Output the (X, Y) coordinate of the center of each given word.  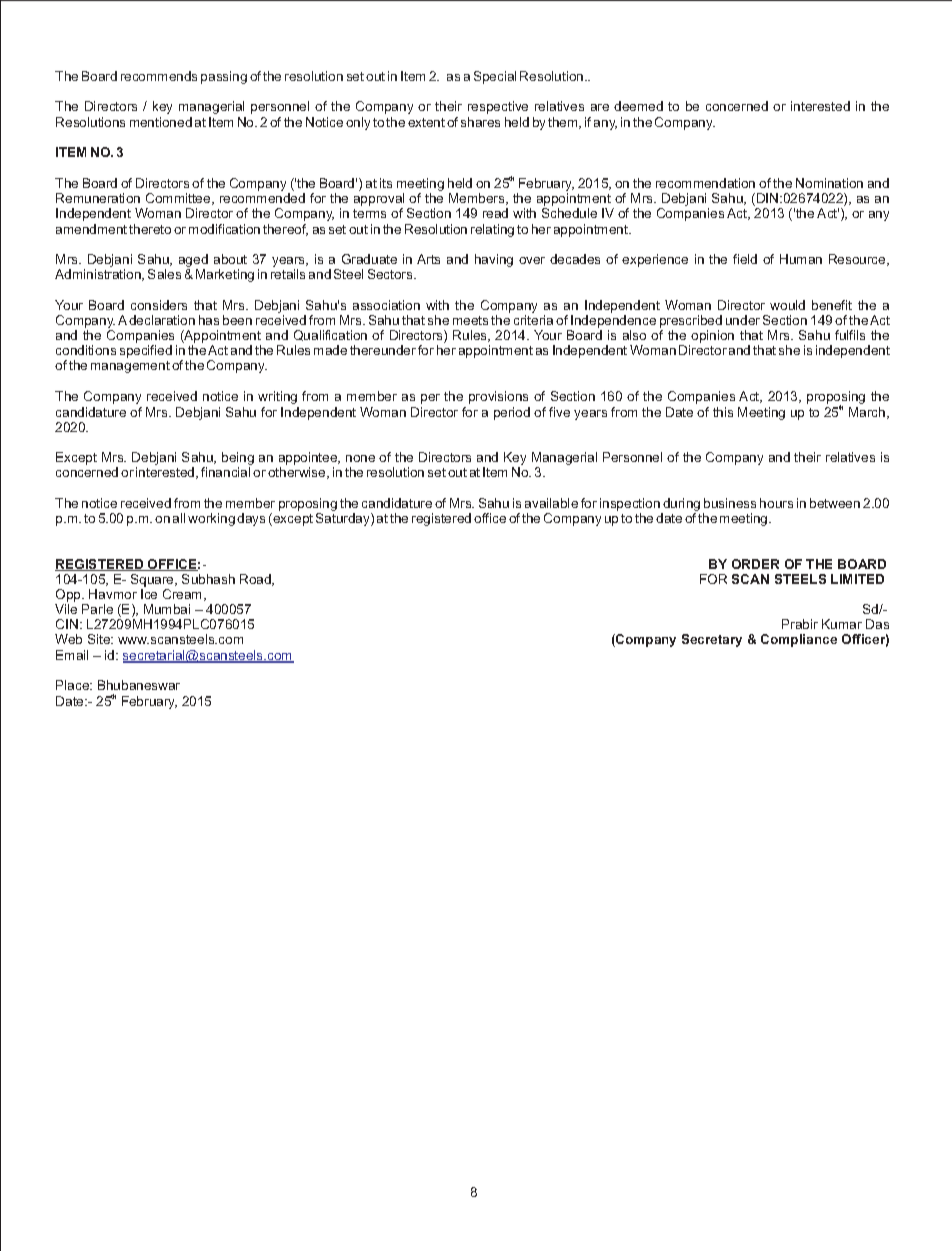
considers (159, 305)
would (787, 305)
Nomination (829, 183)
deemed (638, 106)
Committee (179, 199)
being (238, 460)
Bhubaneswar (139, 685)
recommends (159, 76)
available (551, 503)
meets (470, 320)
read (495, 213)
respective (498, 107)
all (179, 518)
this (723, 412)
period (512, 413)
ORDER (755, 564)
